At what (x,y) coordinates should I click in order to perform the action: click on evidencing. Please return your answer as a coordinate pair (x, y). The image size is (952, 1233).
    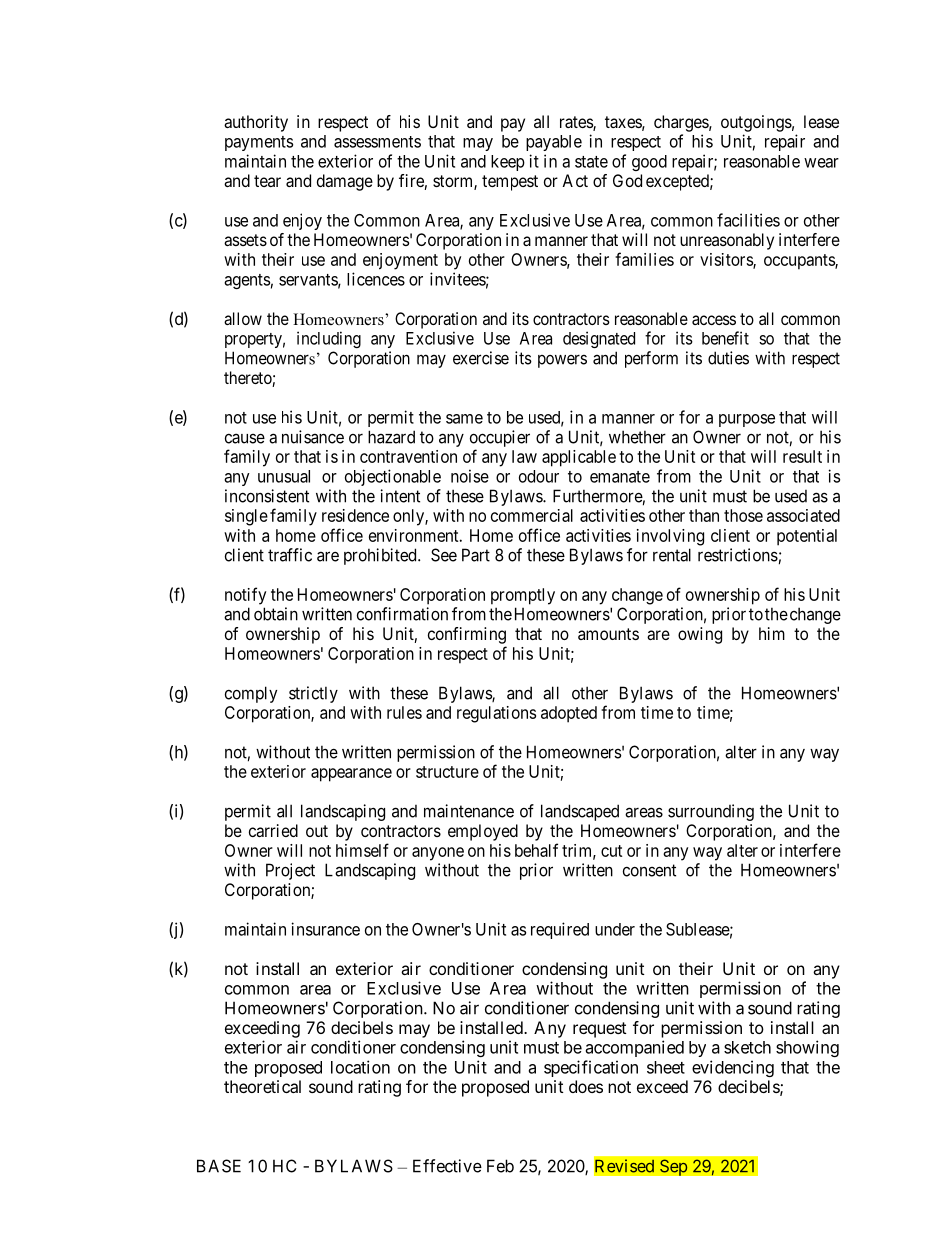
    Looking at the image, I should click on (733, 1068).
